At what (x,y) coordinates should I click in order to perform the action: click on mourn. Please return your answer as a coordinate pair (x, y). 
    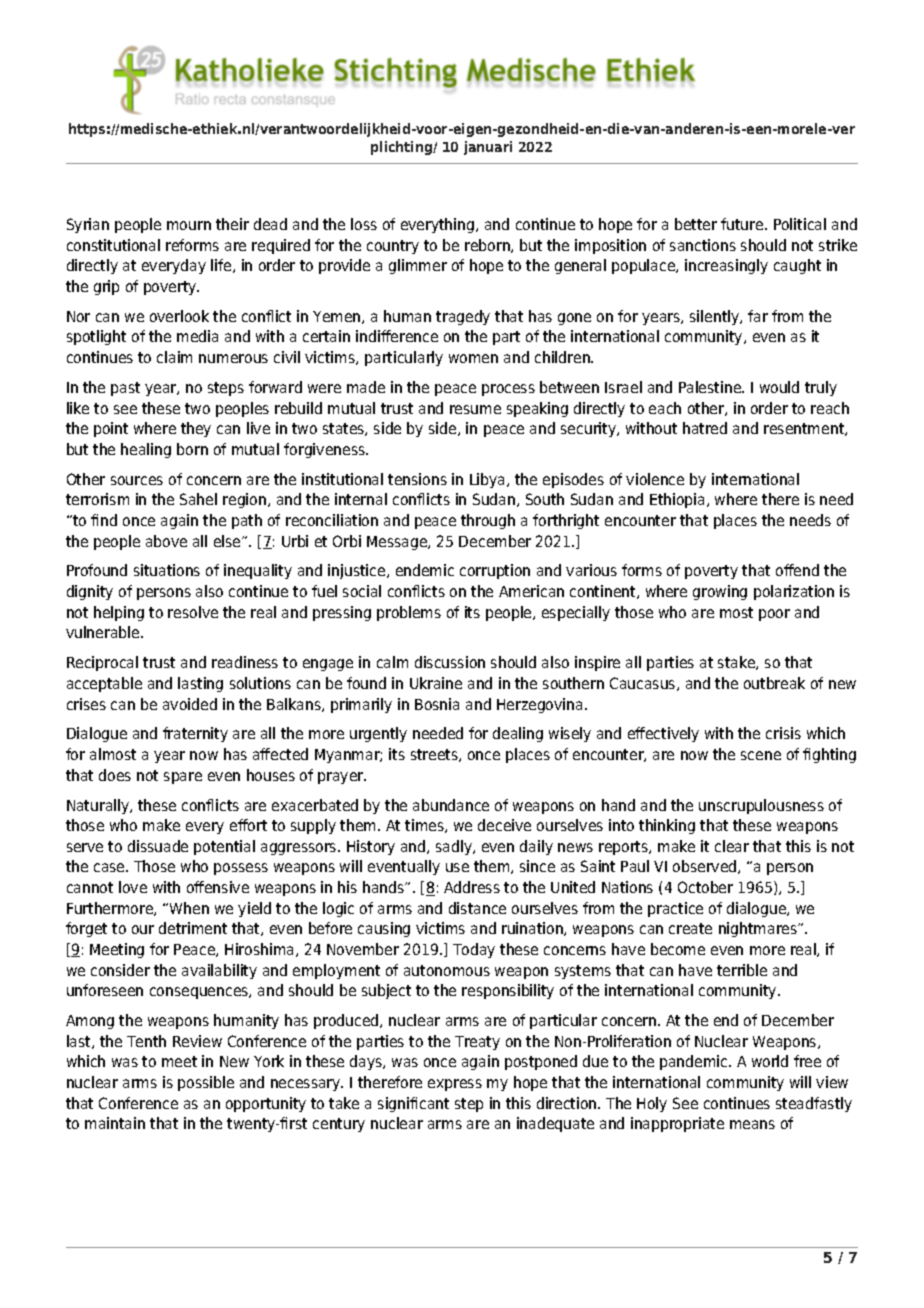
    Looking at the image, I should click on (189, 225).
